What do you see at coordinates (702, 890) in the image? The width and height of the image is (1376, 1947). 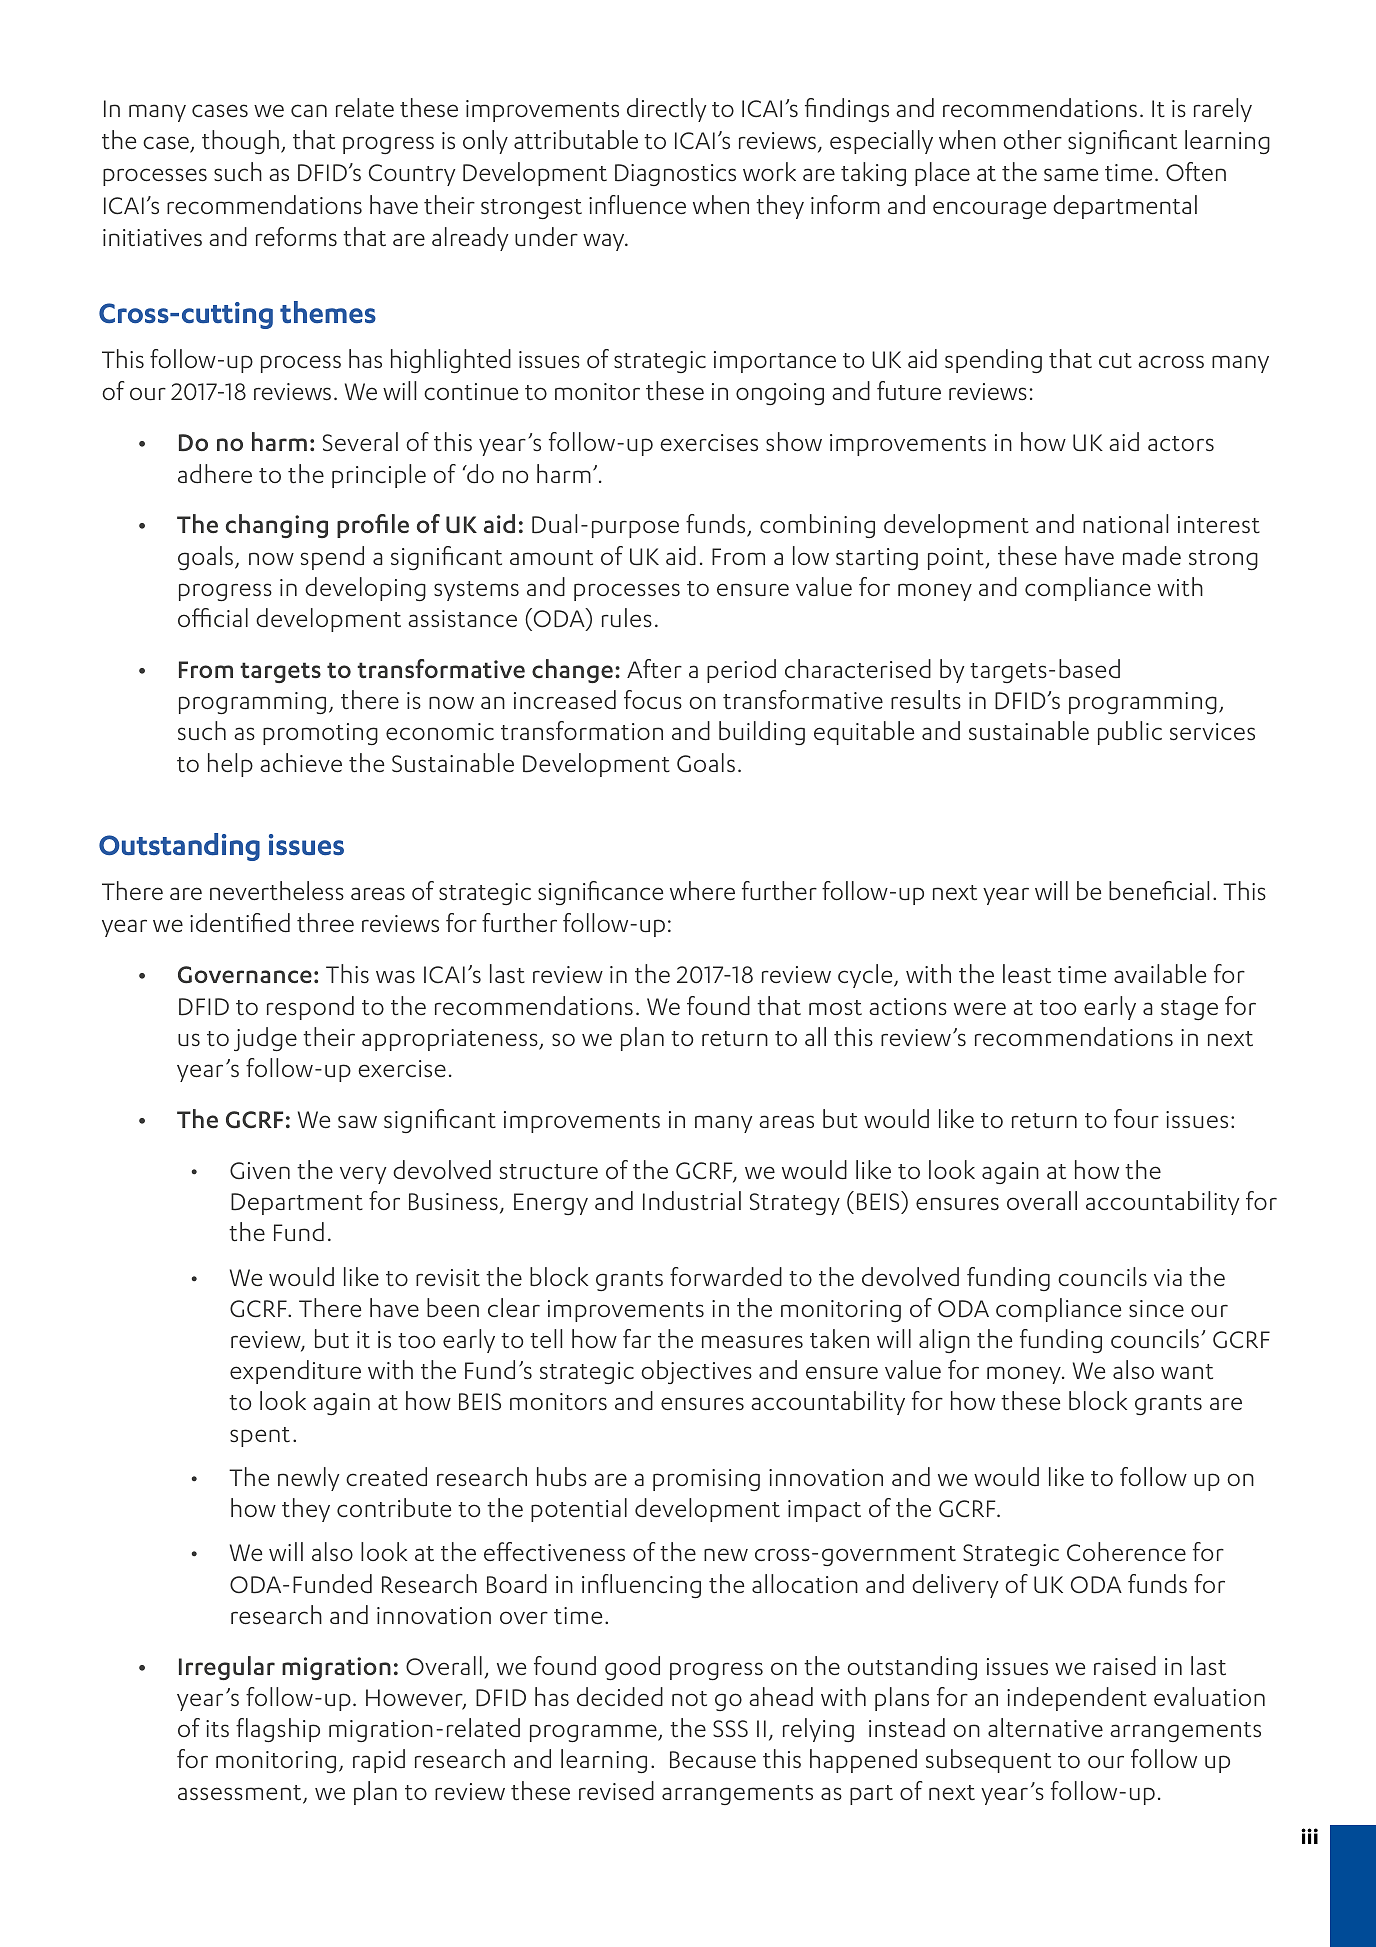 I see `where` at bounding box center [702, 890].
